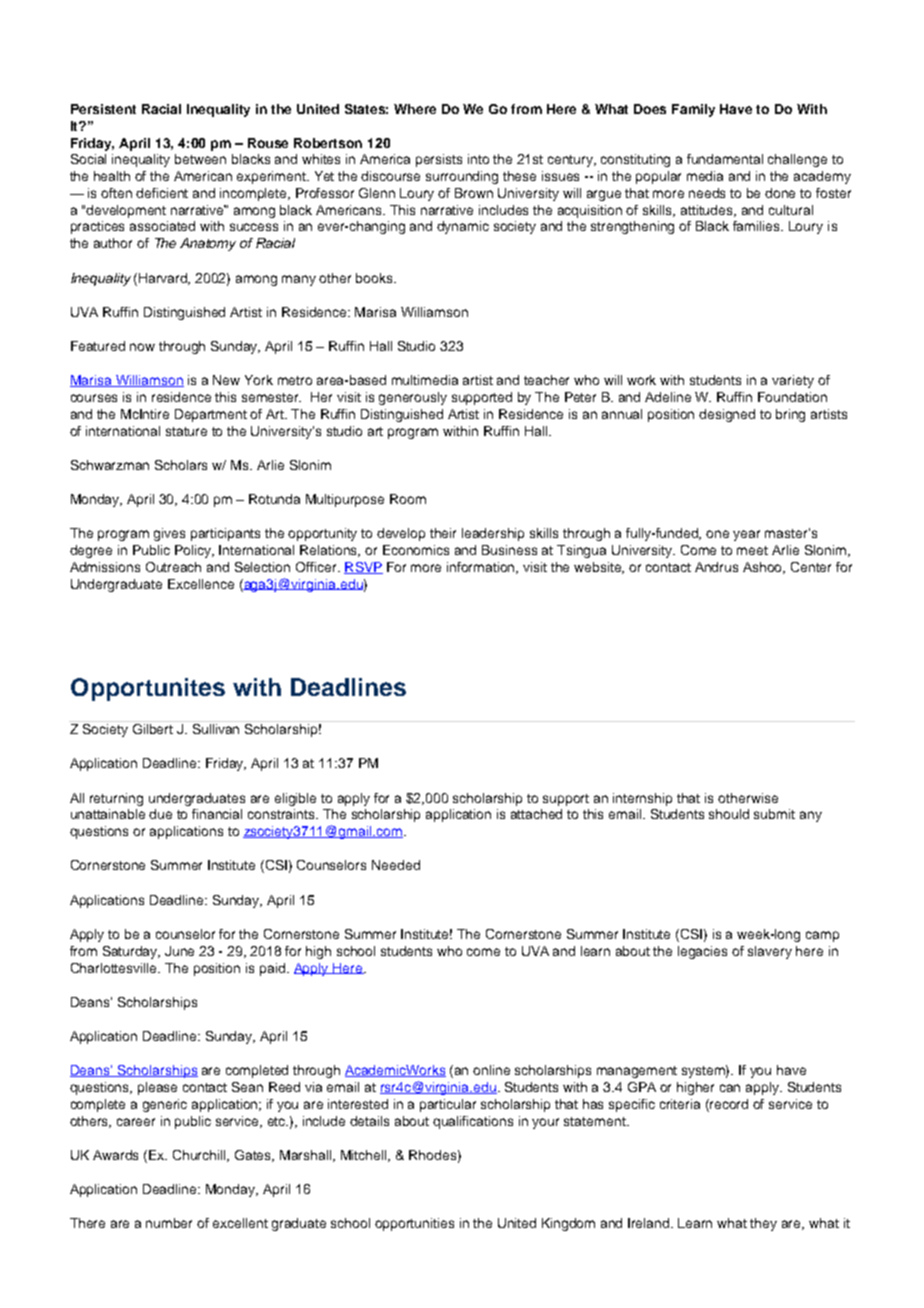  Describe the element at coordinates (179, 951) in the screenshot. I see `June` at that location.
